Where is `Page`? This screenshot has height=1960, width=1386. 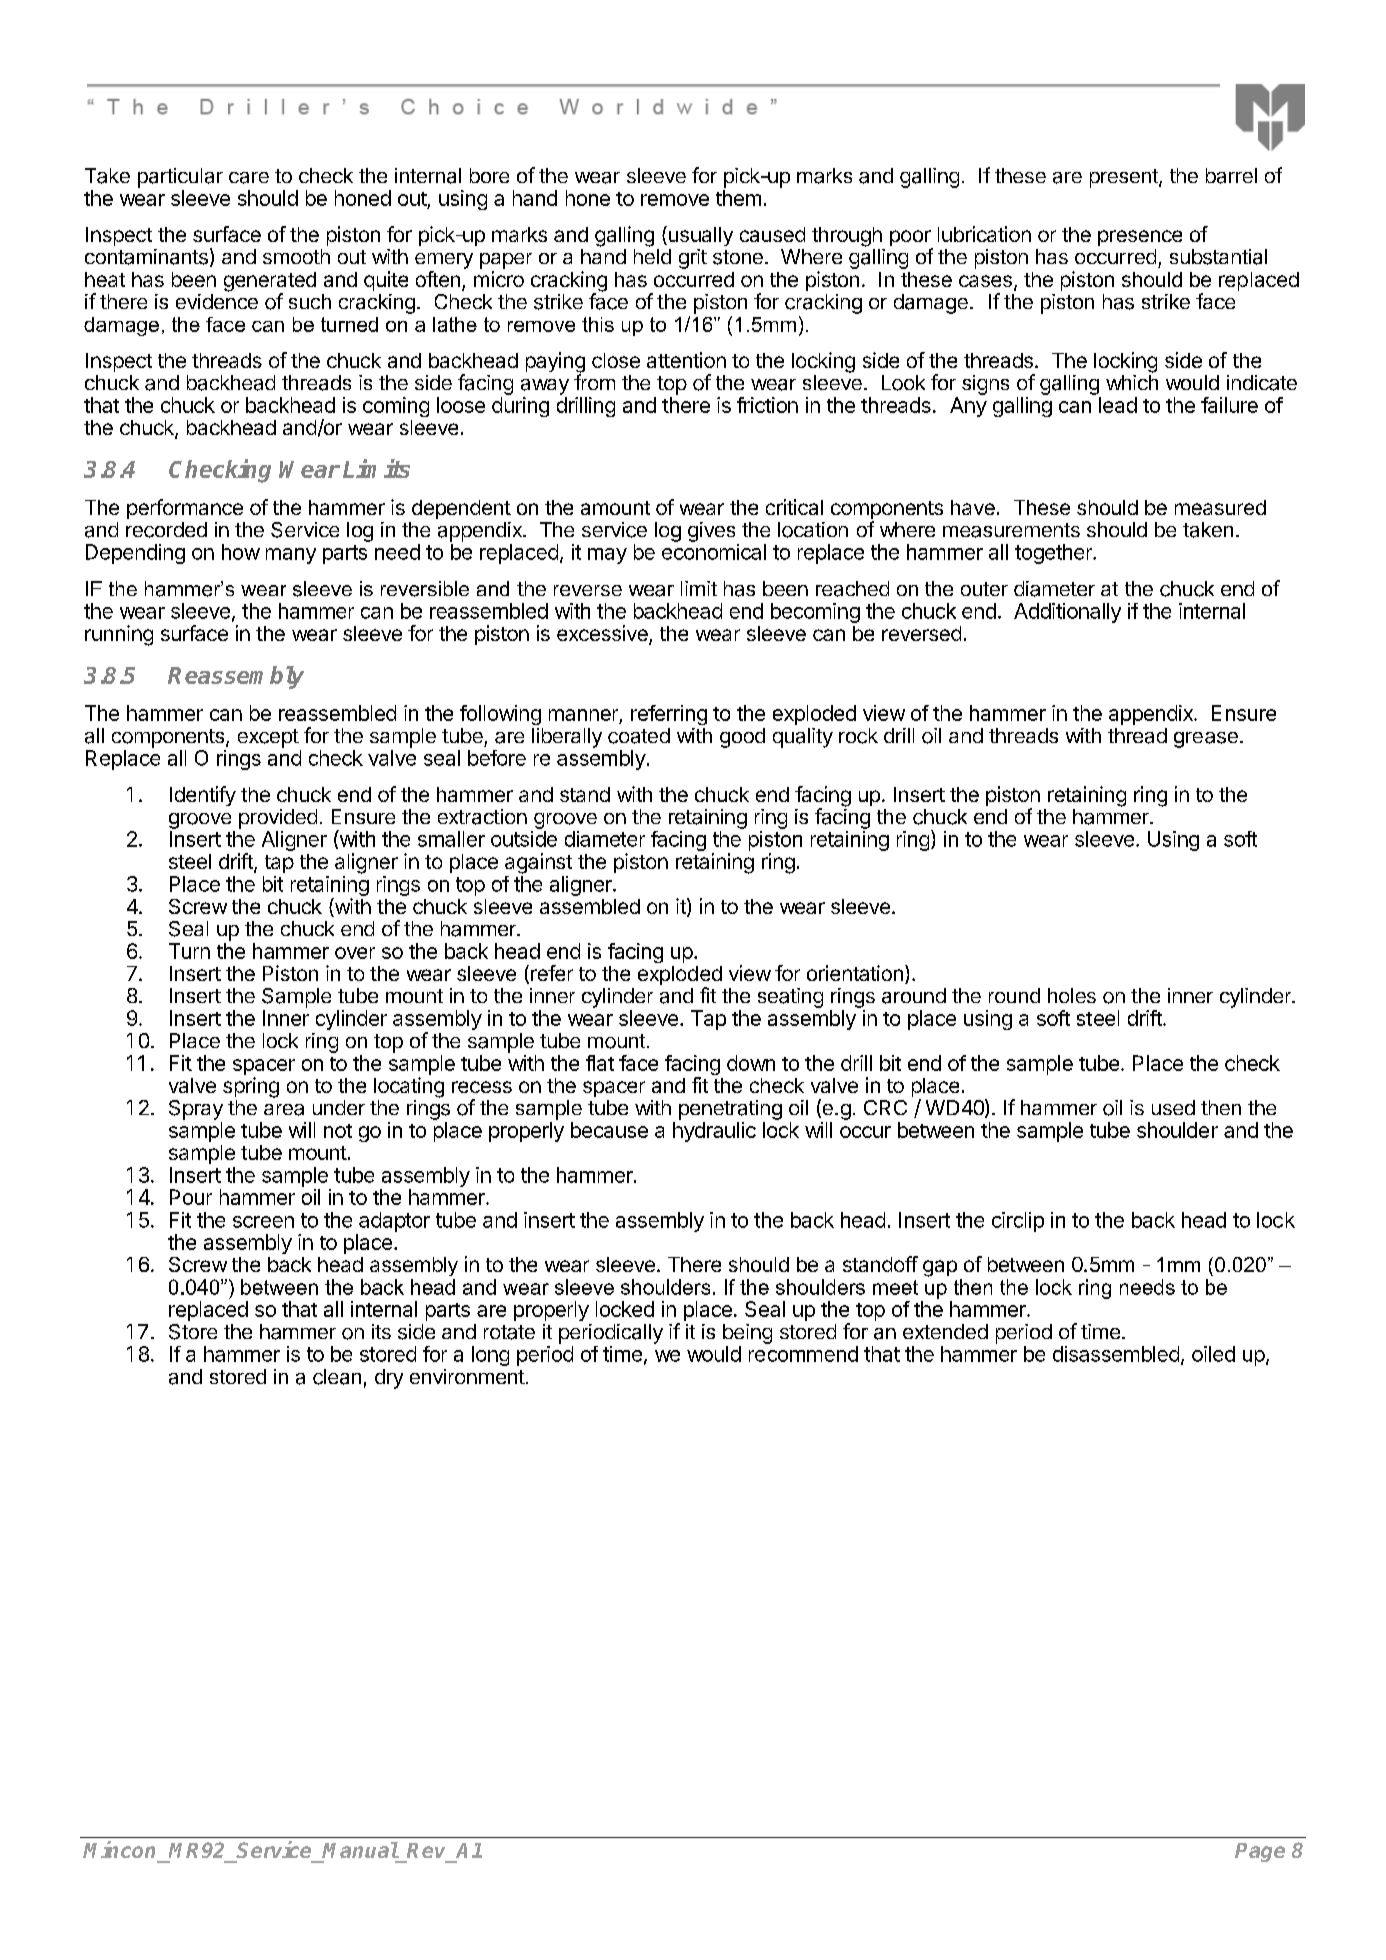
Page is located at coordinates (1260, 1852).
